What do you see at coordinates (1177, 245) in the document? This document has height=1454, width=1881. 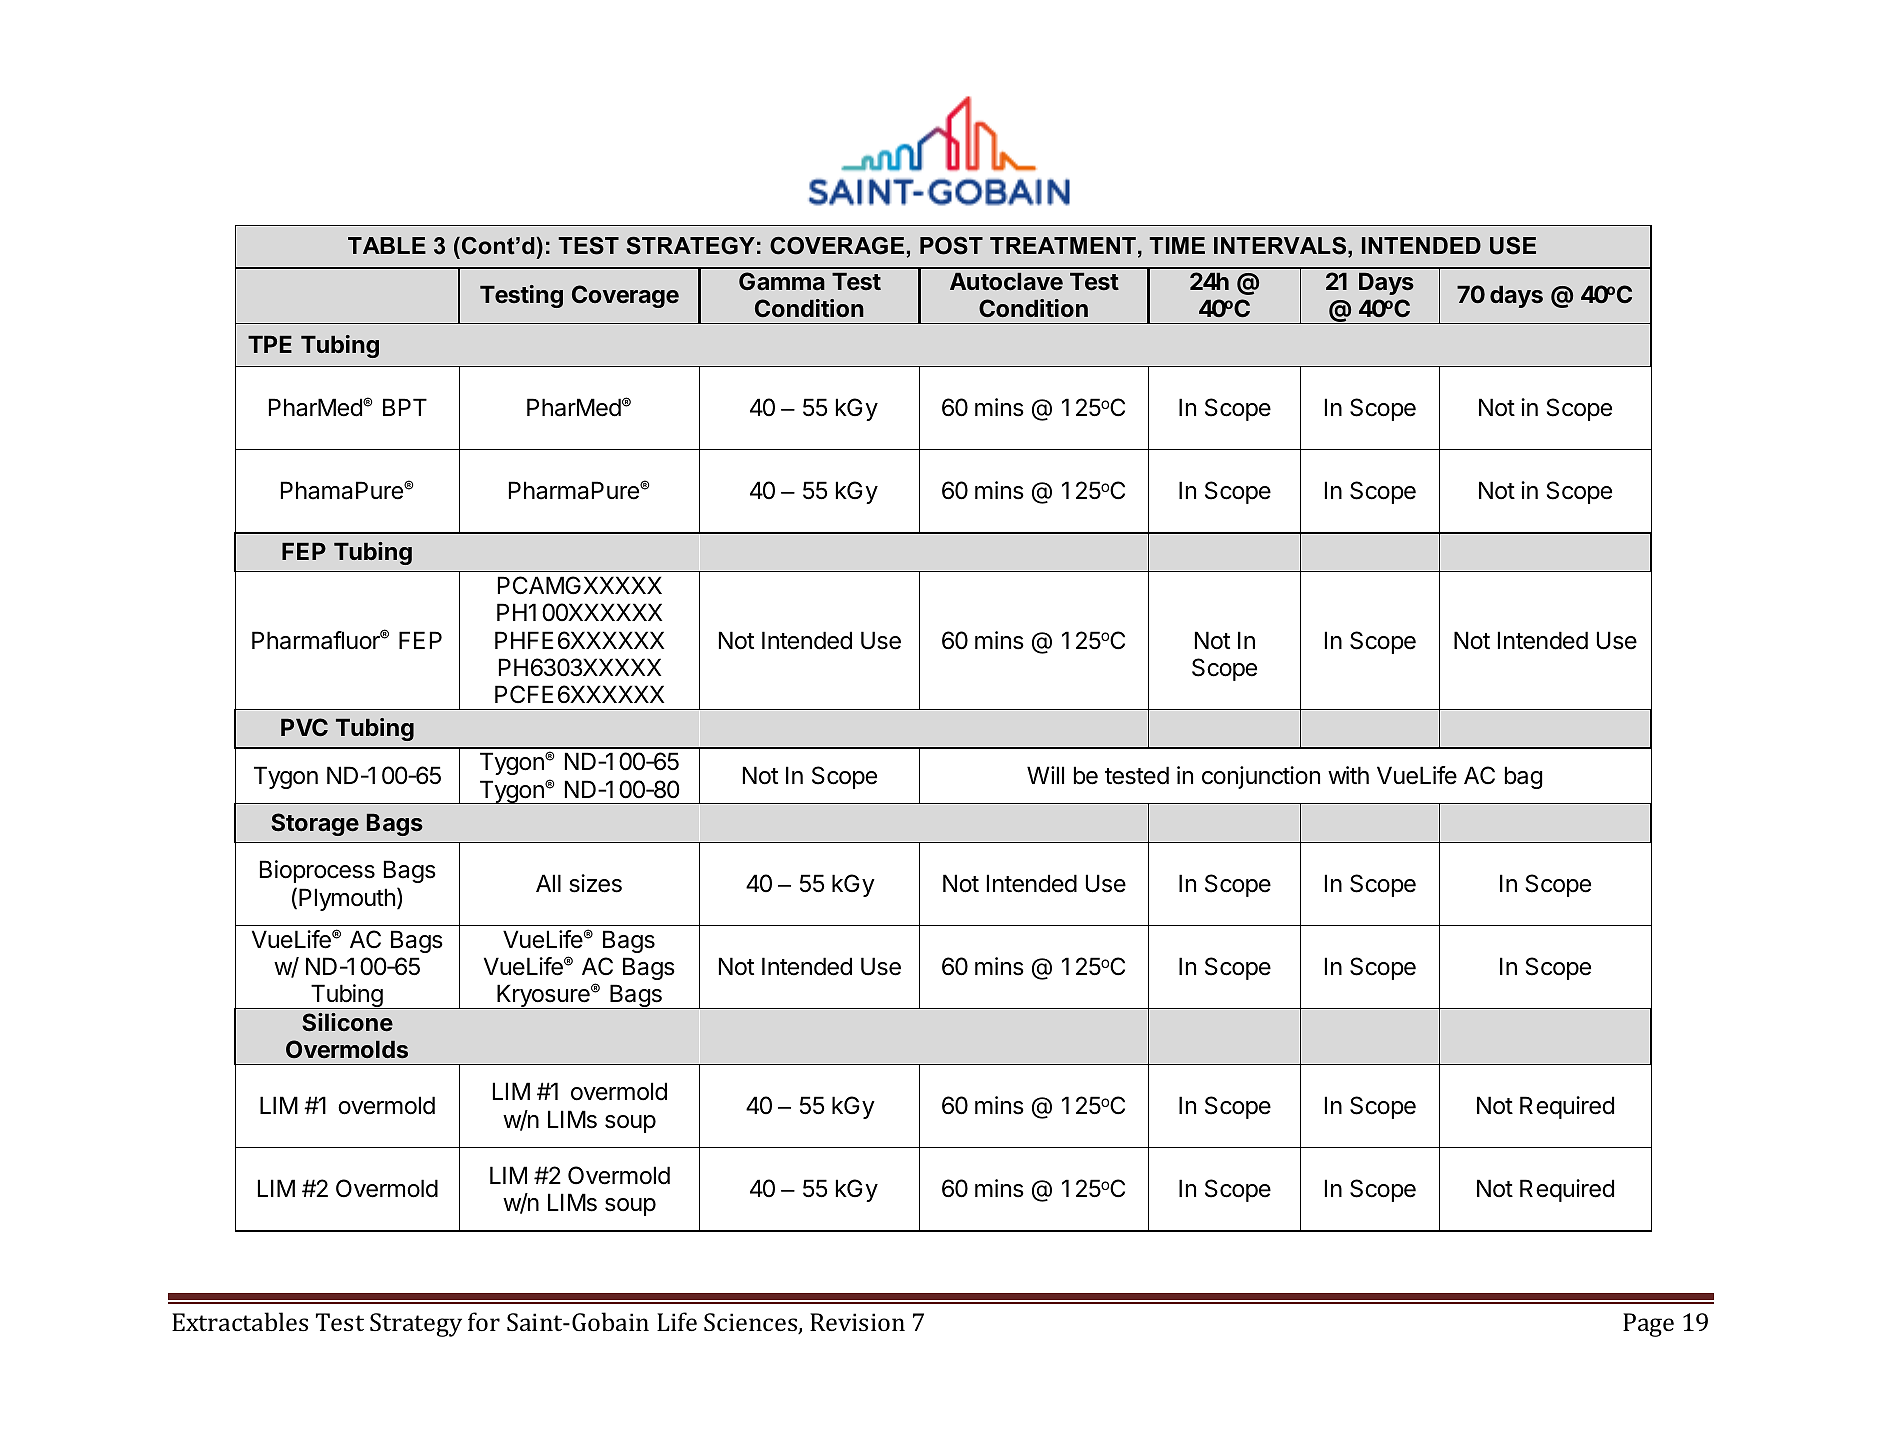 I see `TIME` at bounding box center [1177, 245].
